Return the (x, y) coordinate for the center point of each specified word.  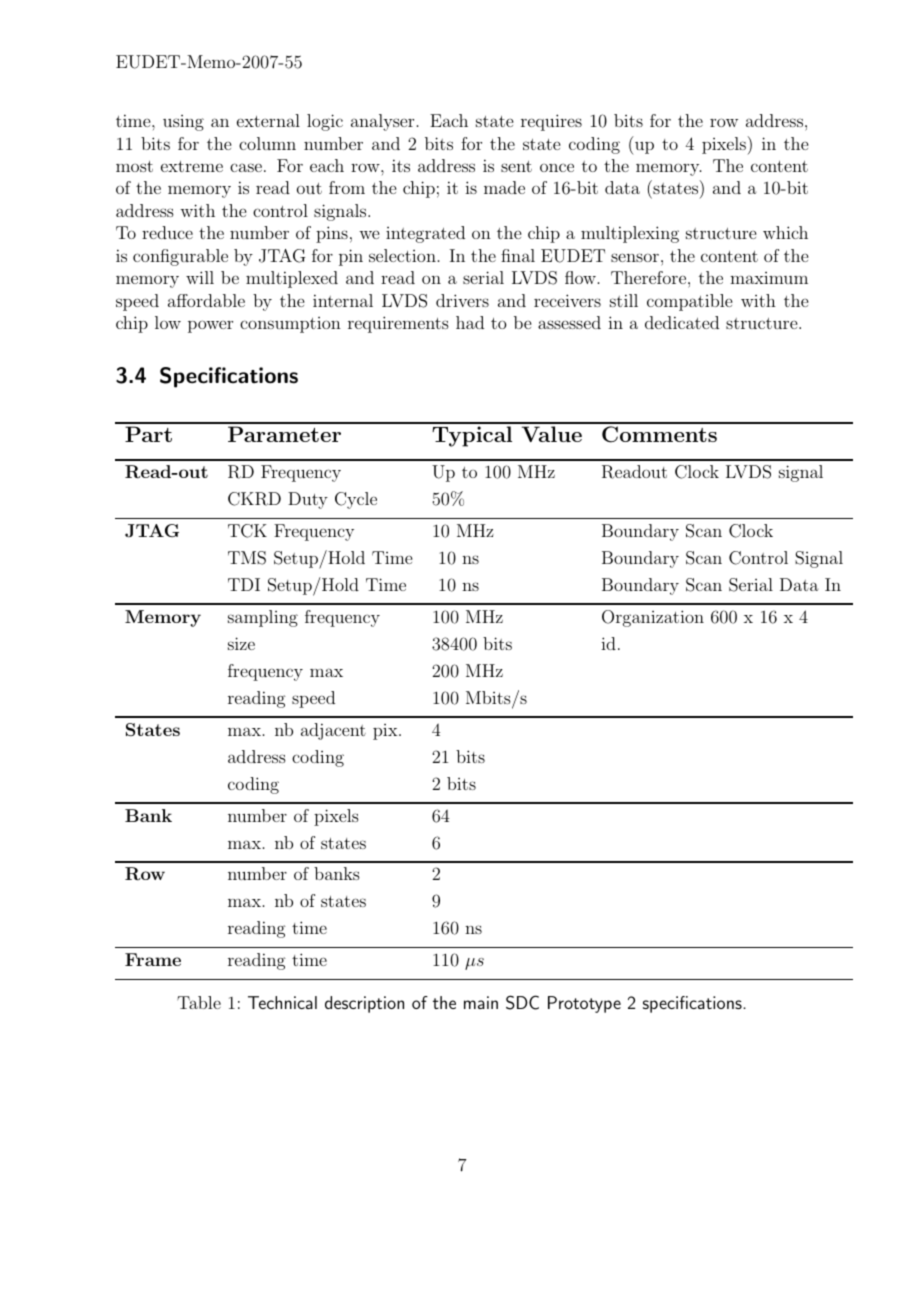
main (481, 1002)
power (210, 326)
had (470, 322)
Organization (653, 618)
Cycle (356, 500)
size (241, 643)
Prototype (584, 1004)
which (785, 232)
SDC (522, 1002)
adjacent (333, 731)
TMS (247, 558)
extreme (192, 166)
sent (516, 166)
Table (199, 1002)
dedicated (682, 322)
